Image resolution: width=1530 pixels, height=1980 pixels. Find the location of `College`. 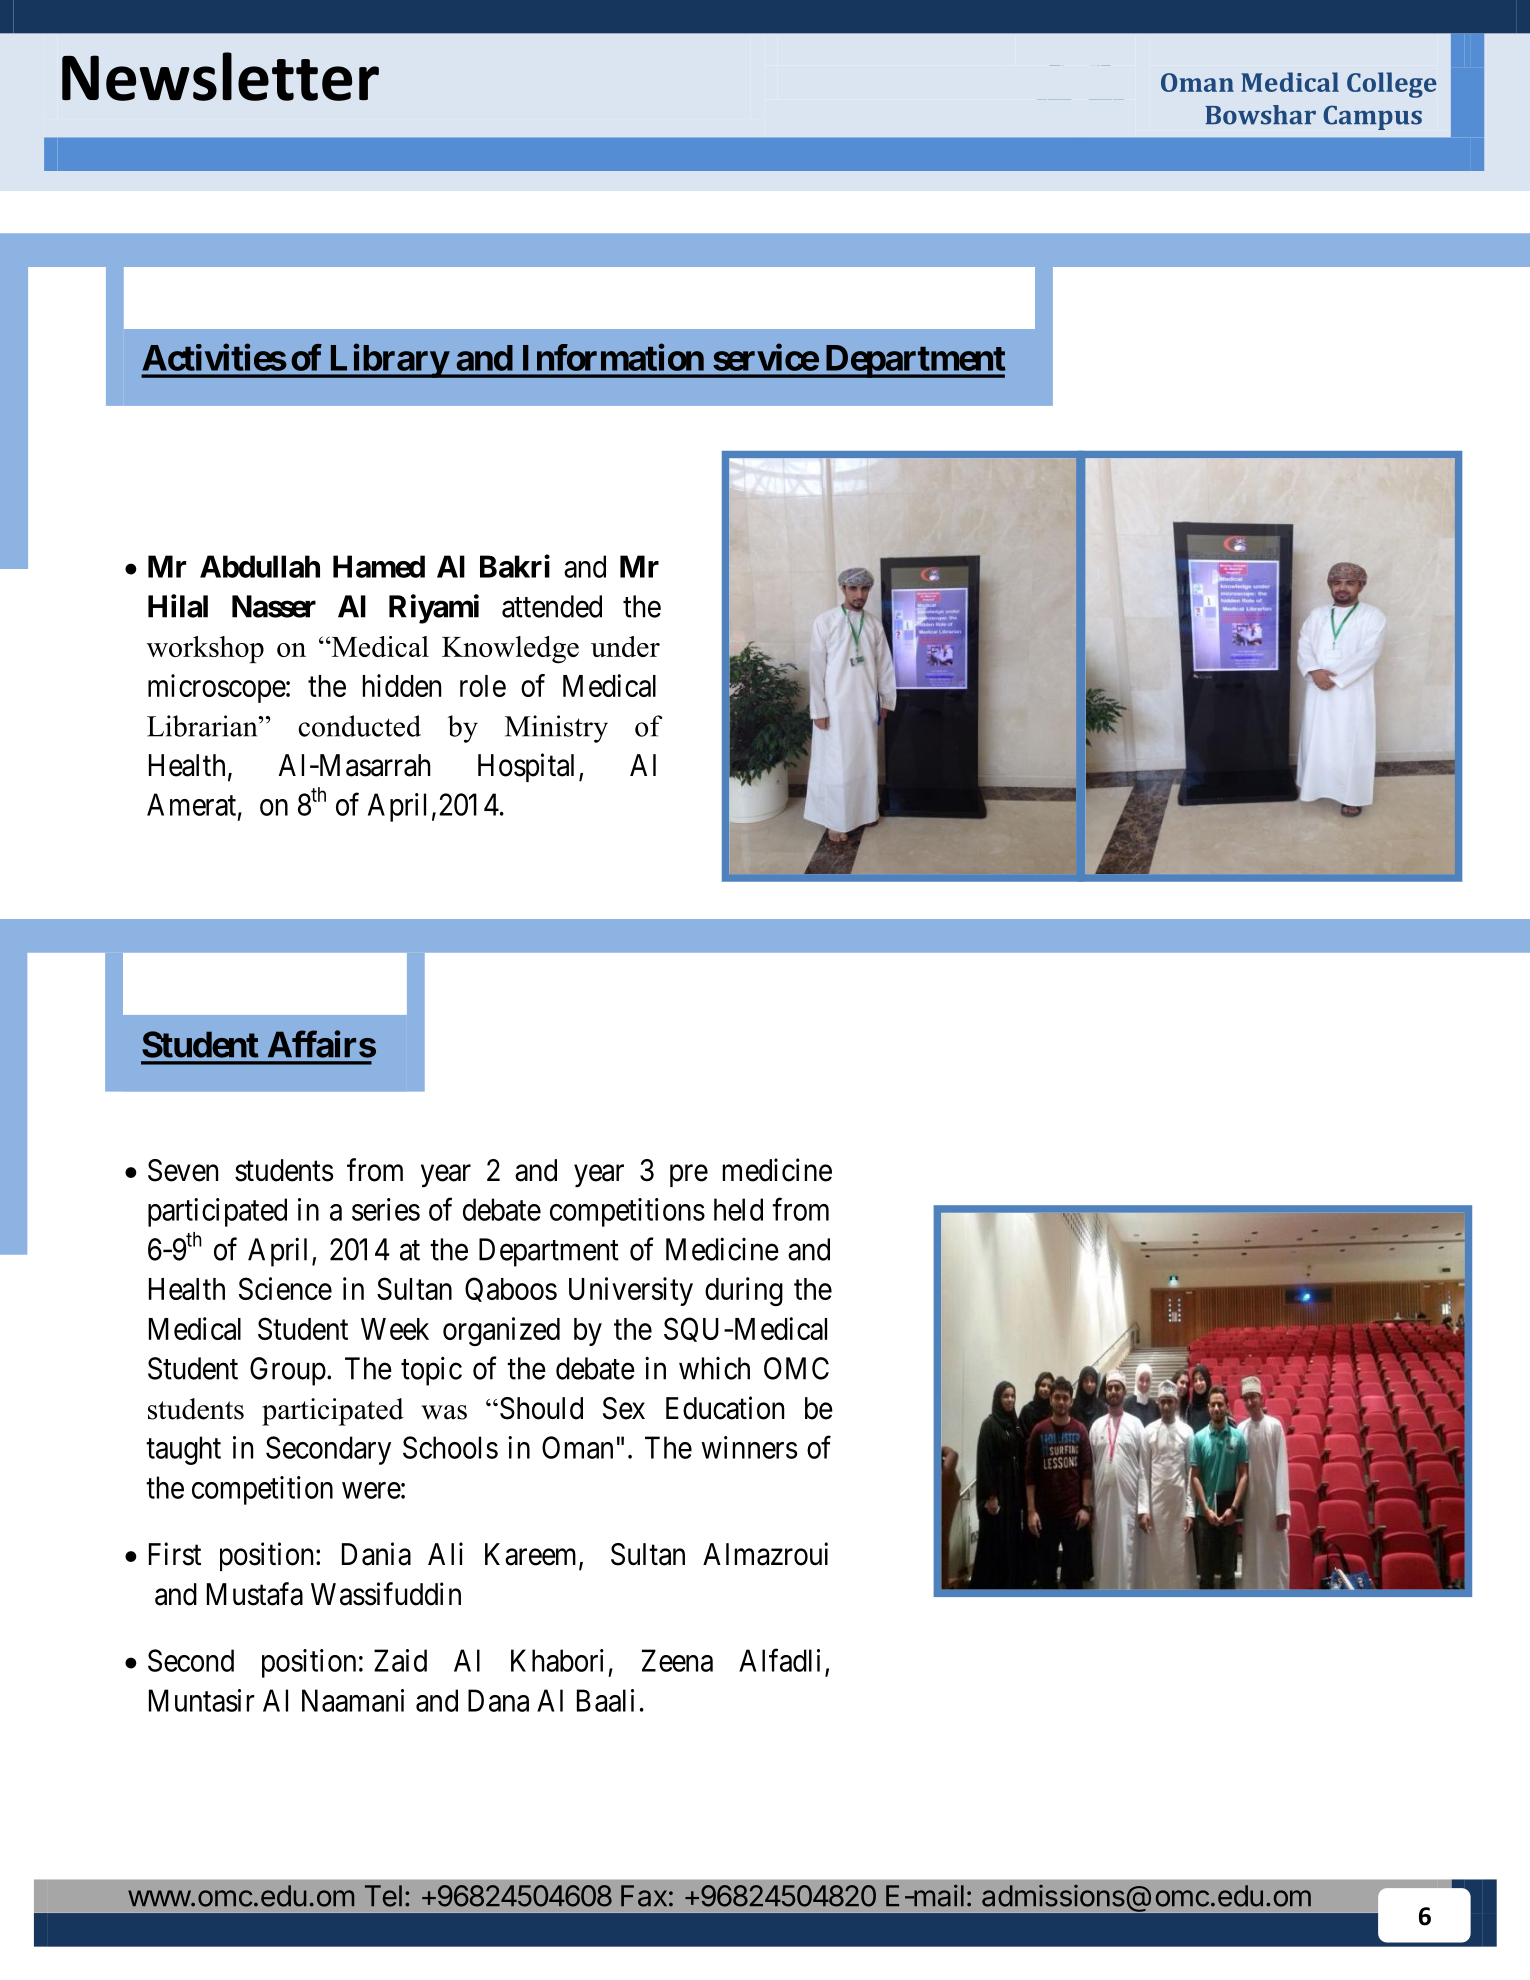

College is located at coordinates (1392, 85).
